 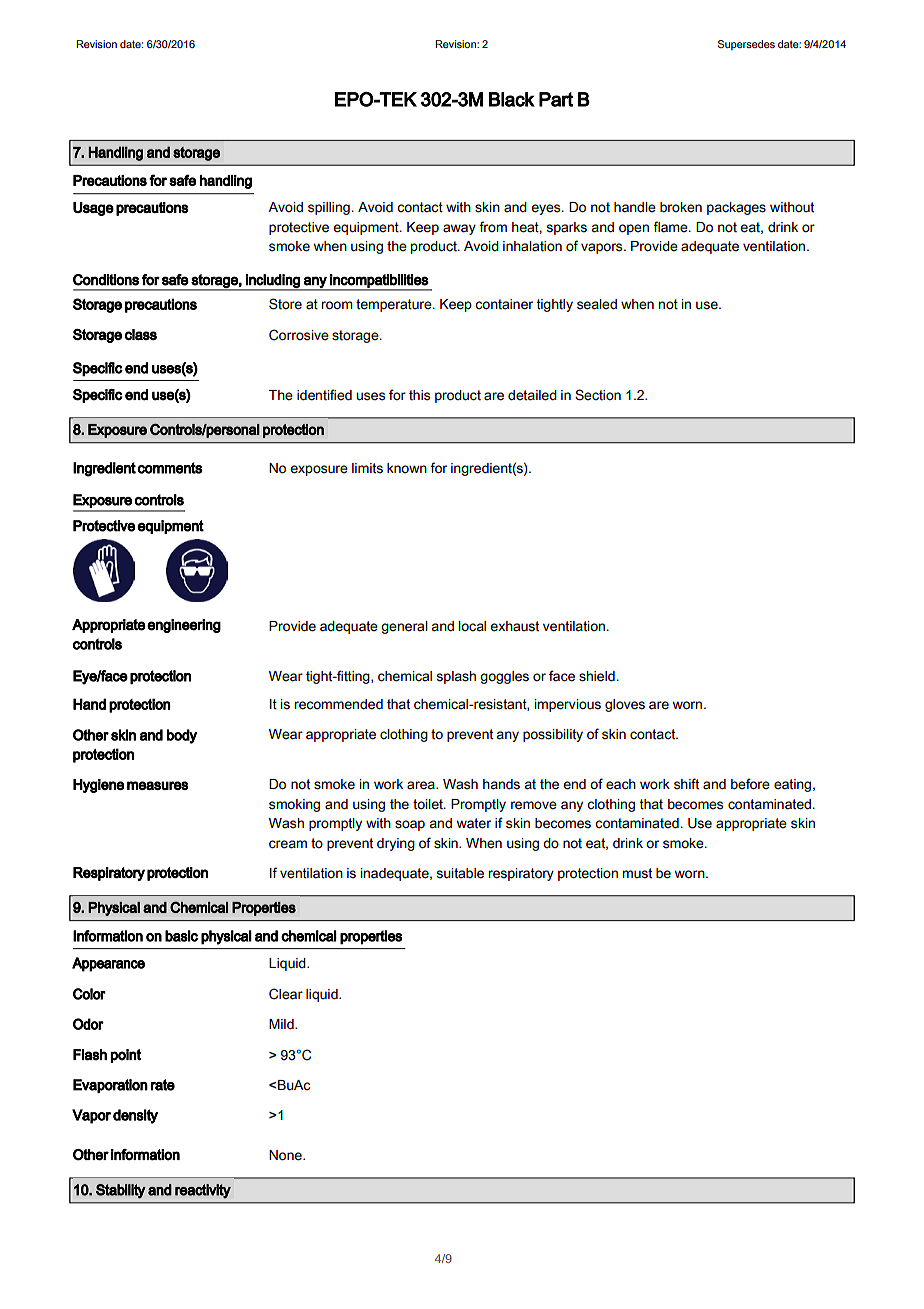 I want to click on suitable, so click(x=460, y=873).
